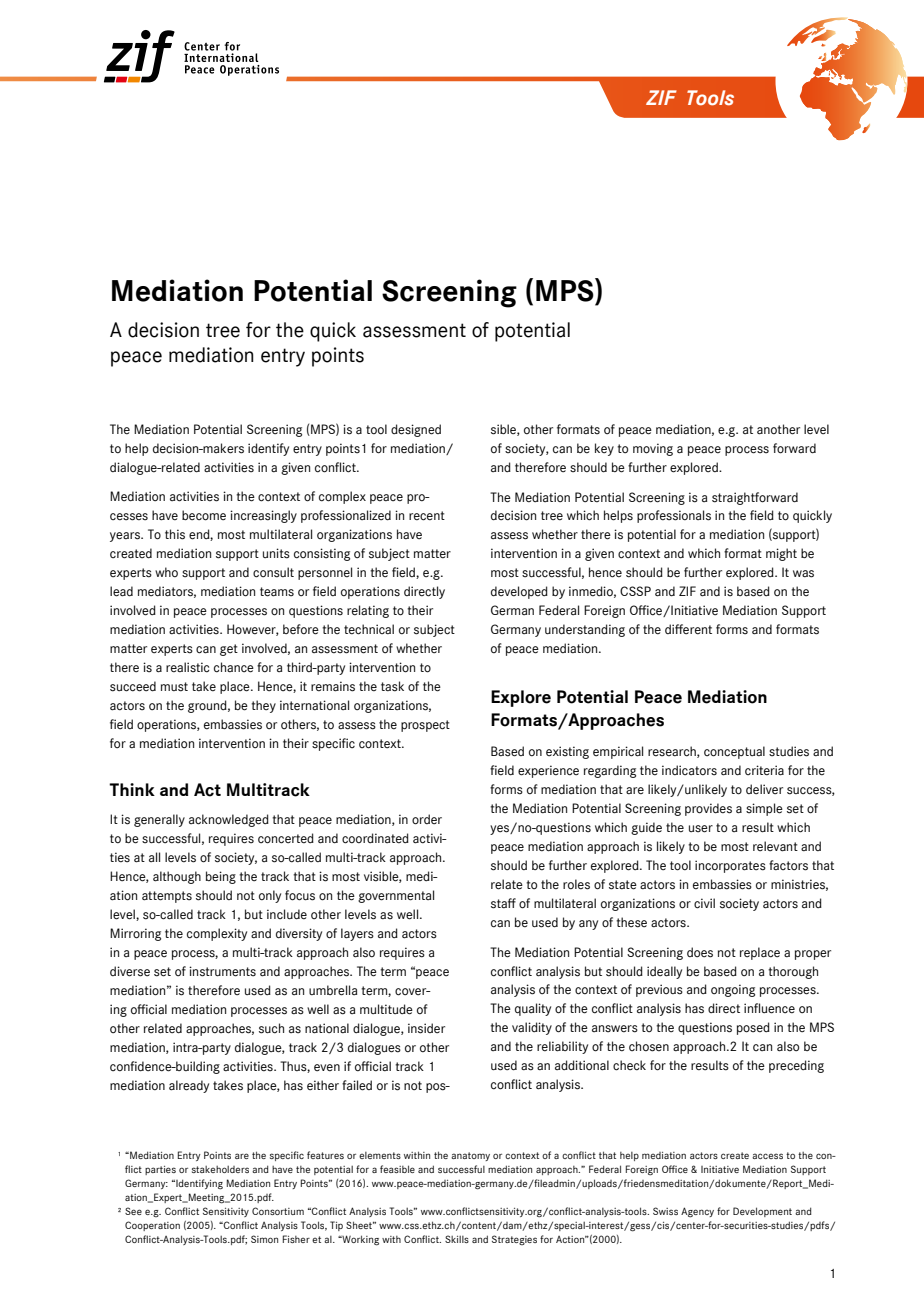  I want to click on prospect, so click(425, 726).
